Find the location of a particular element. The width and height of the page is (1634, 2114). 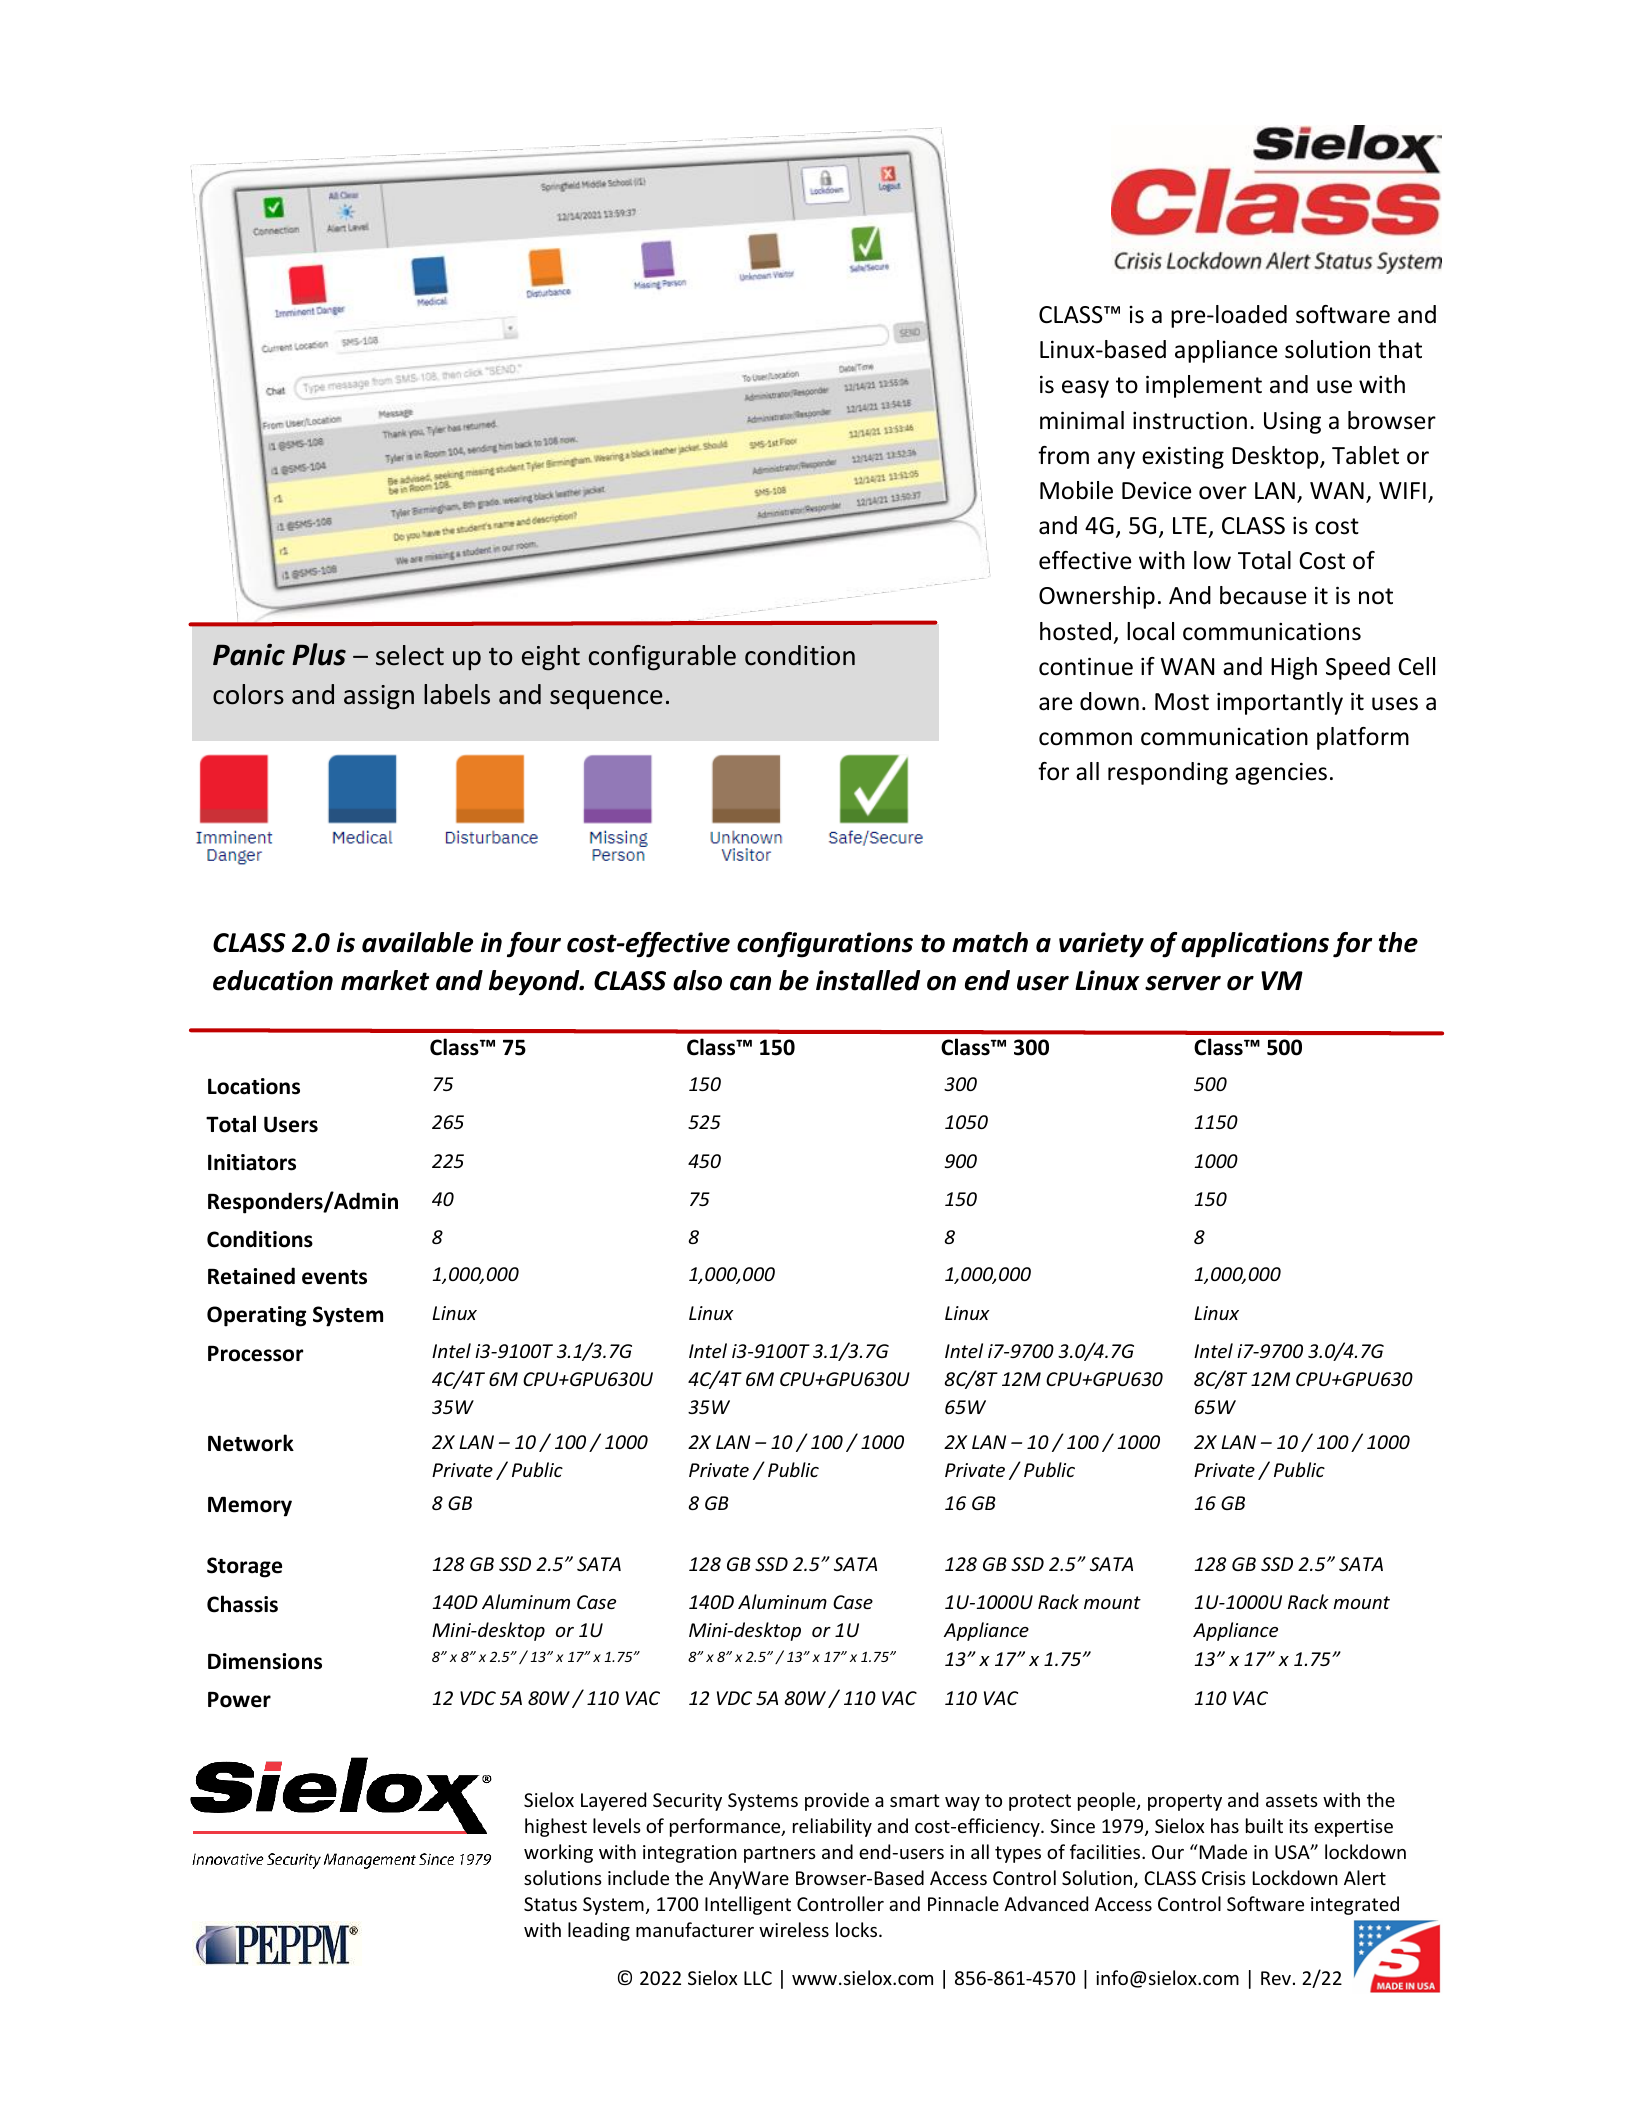

assets is located at coordinates (1292, 1800).
